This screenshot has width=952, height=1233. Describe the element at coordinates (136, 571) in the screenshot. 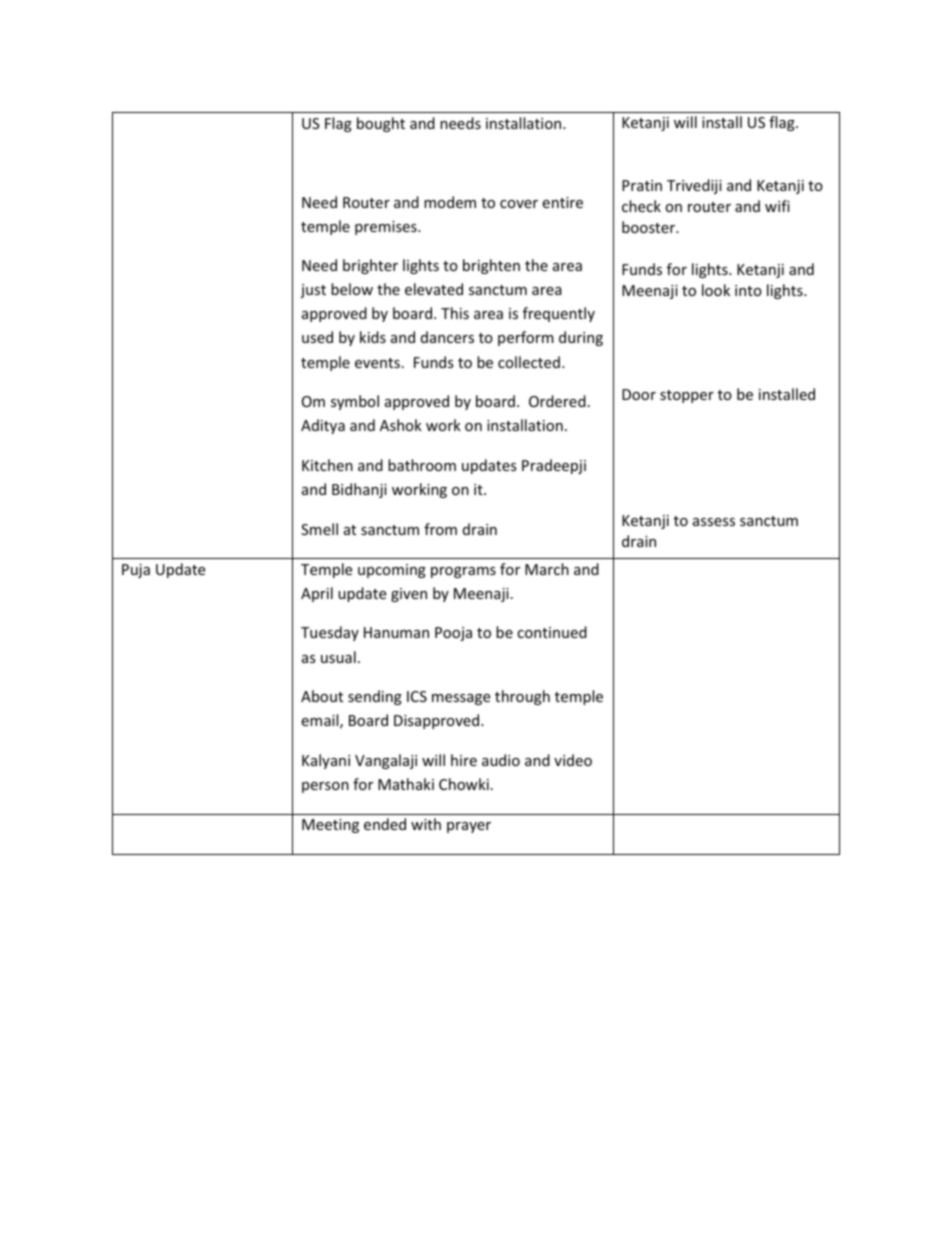

I see `Puja` at that location.
